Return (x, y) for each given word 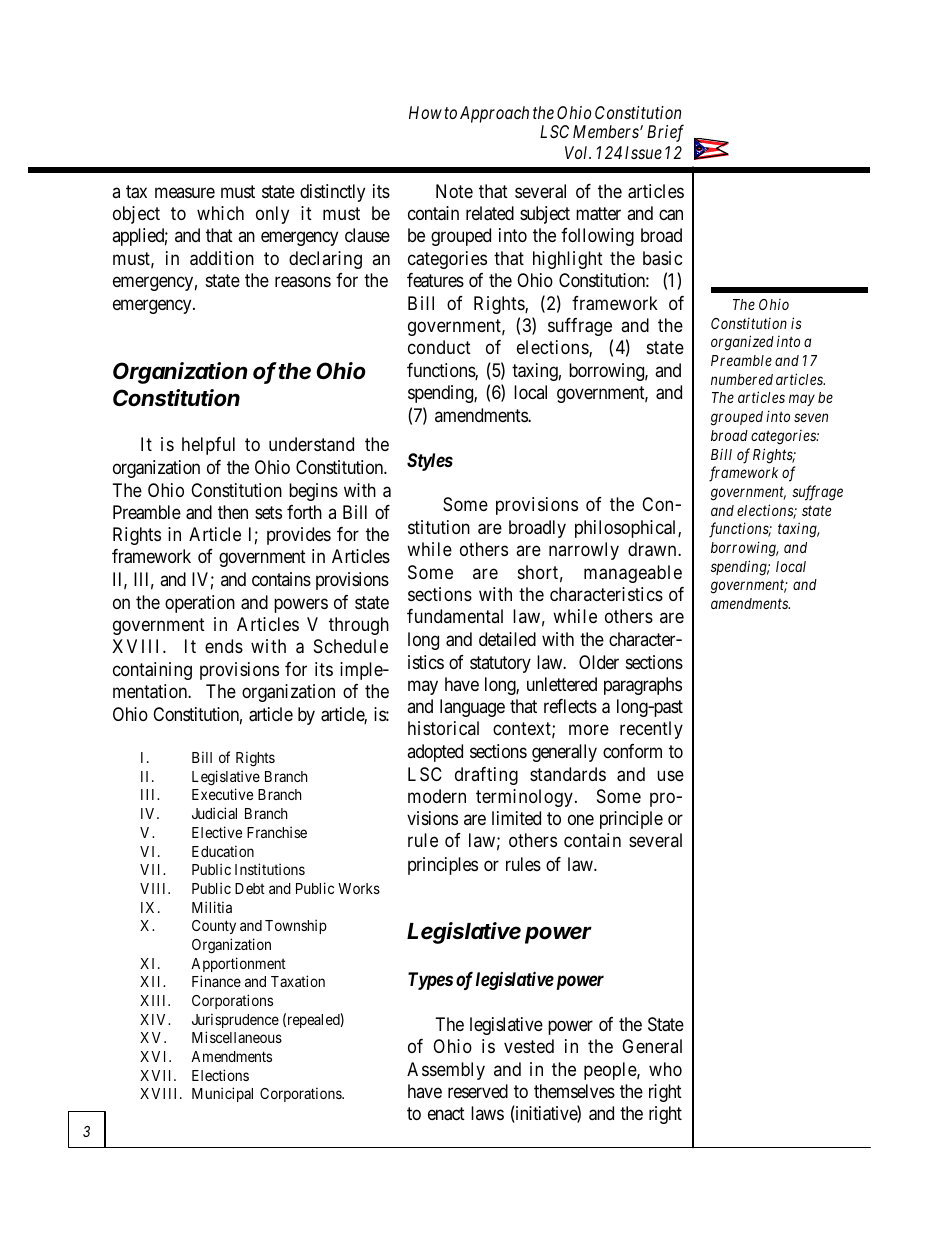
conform (632, 751)
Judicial (214, 813)
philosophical (627, 529)
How (425, 112)
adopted (435, 753)
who (665, 1069)
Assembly (446, 1071)
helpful (208, 446)
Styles (430, 462)
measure (185, 192)
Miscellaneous (237, 1037)
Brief (665, 133)
